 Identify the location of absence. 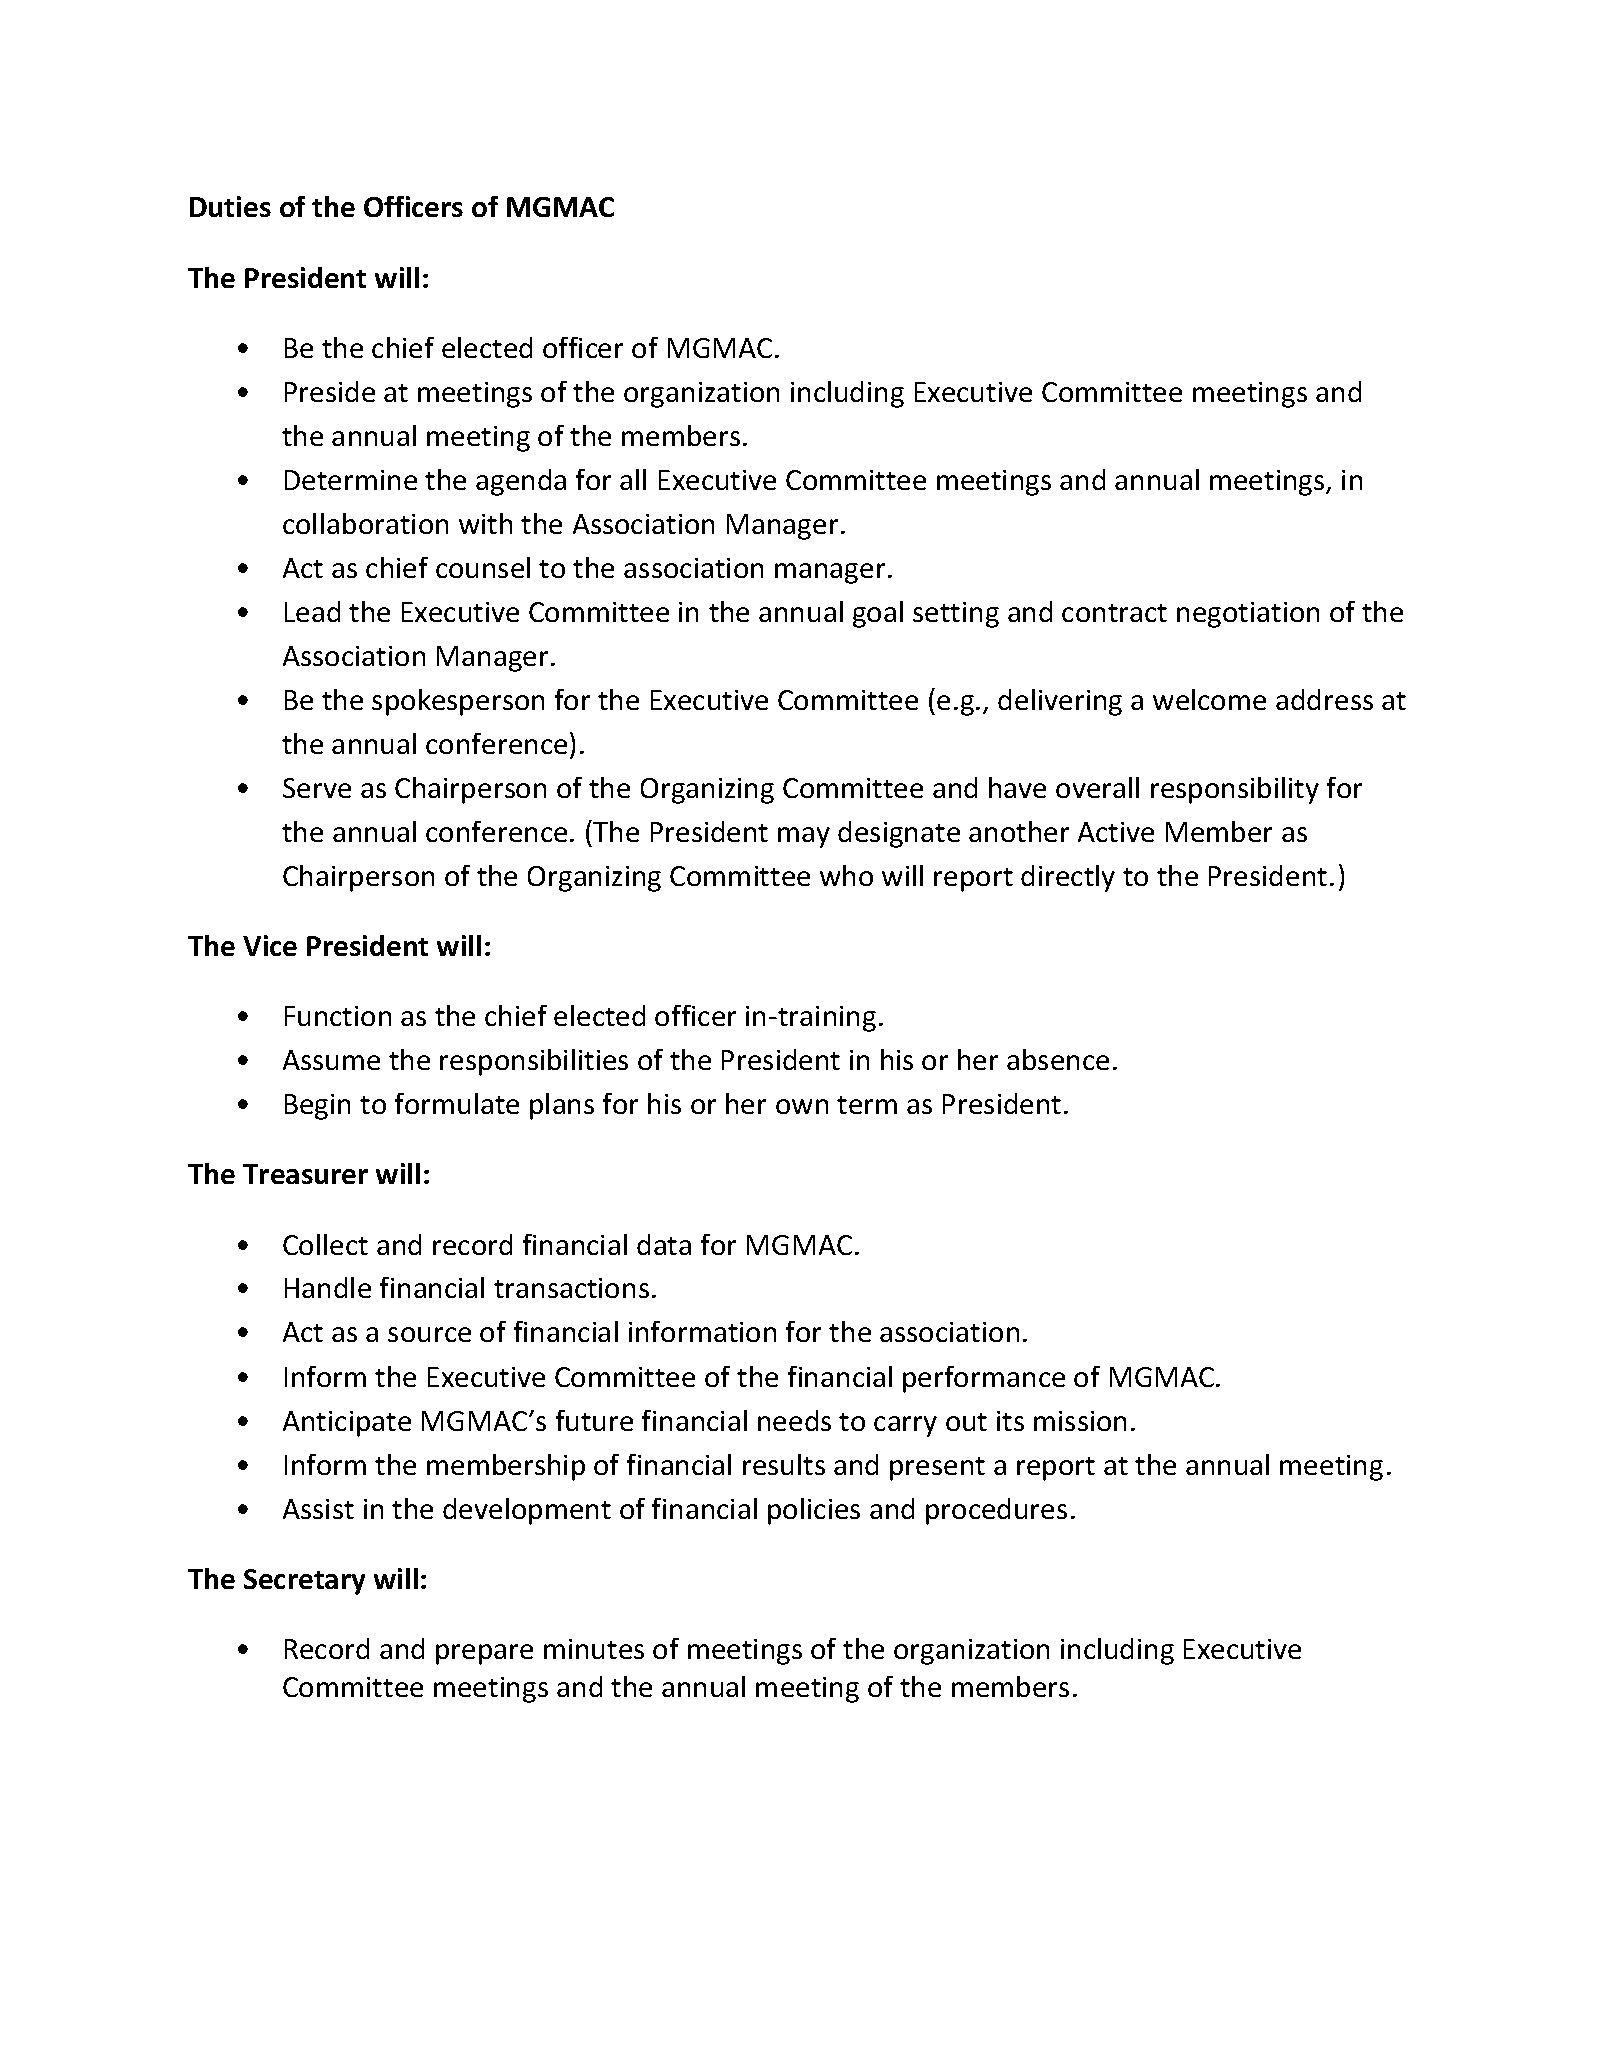
(1058, 1059).
